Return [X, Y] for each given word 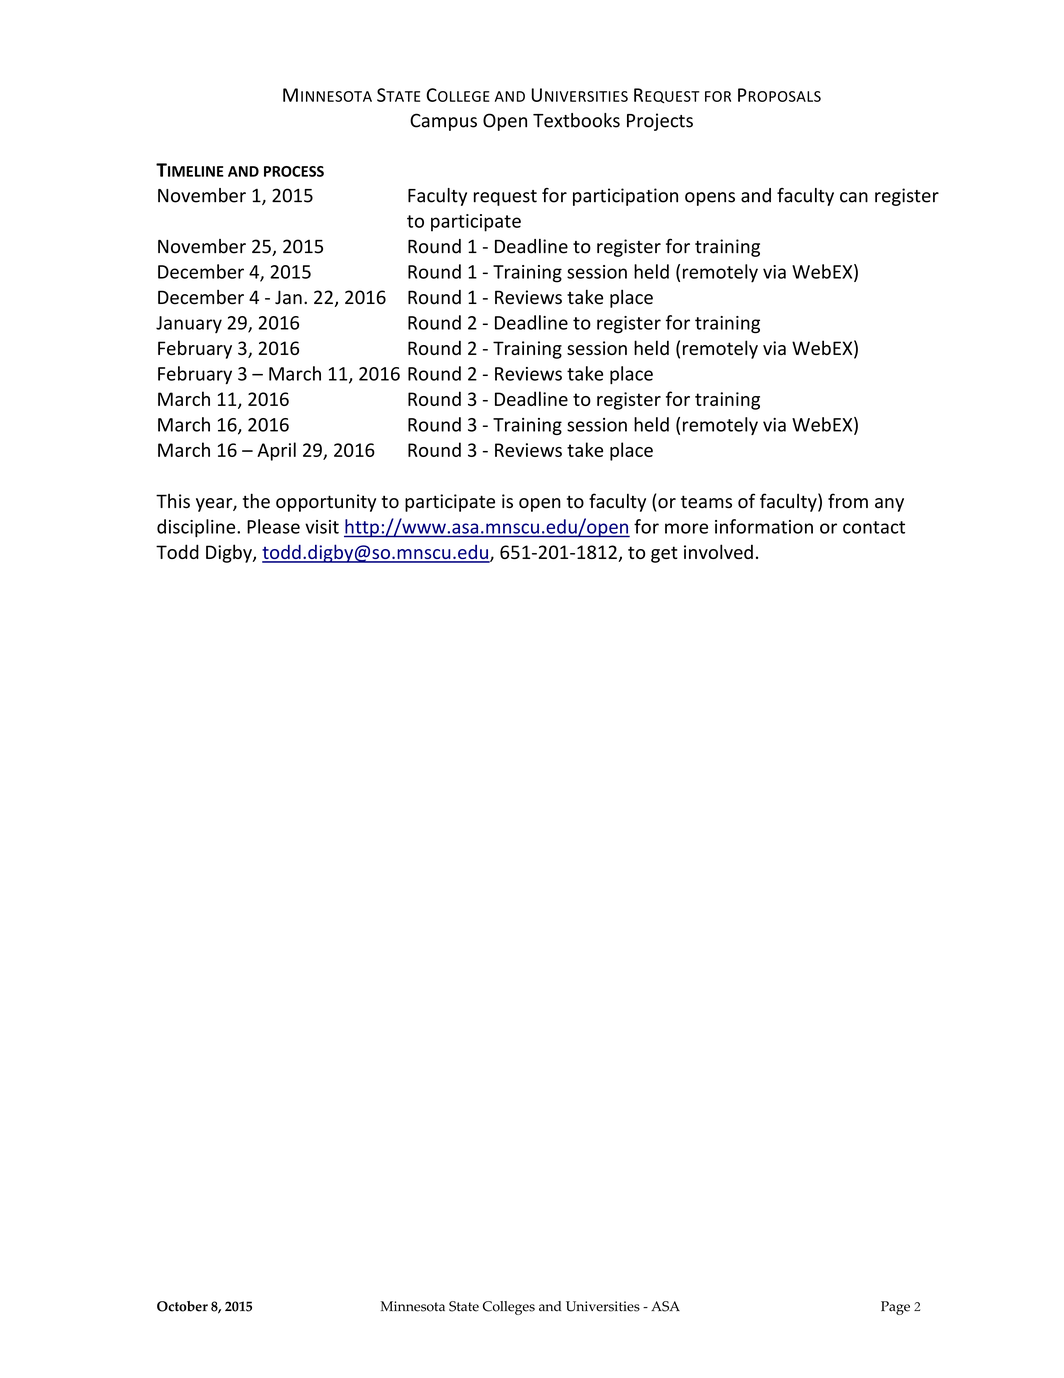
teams [706, 502]
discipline [197, 528]
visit [322, 527]
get [664, 554]
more [686, 528]
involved [718, 551]
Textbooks [576, 120]
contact [874, 527]
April [276, 451]
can [854, 197]
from [848, 500]
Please [273, 526]
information [764, 526]
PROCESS [294, 171]
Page [895, 1308]
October [182, 1306]
